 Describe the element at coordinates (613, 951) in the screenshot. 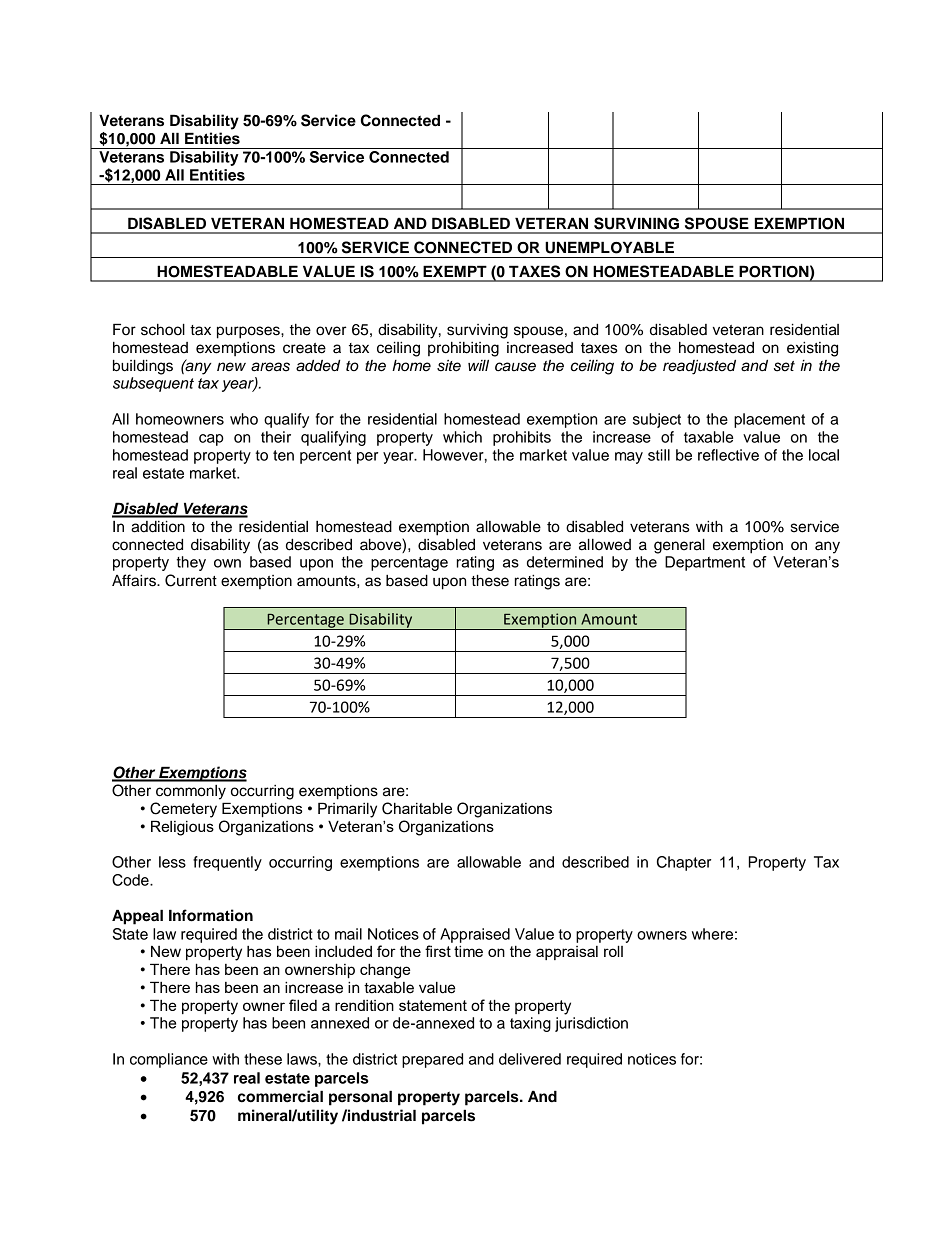

I see `roll` at that location.
